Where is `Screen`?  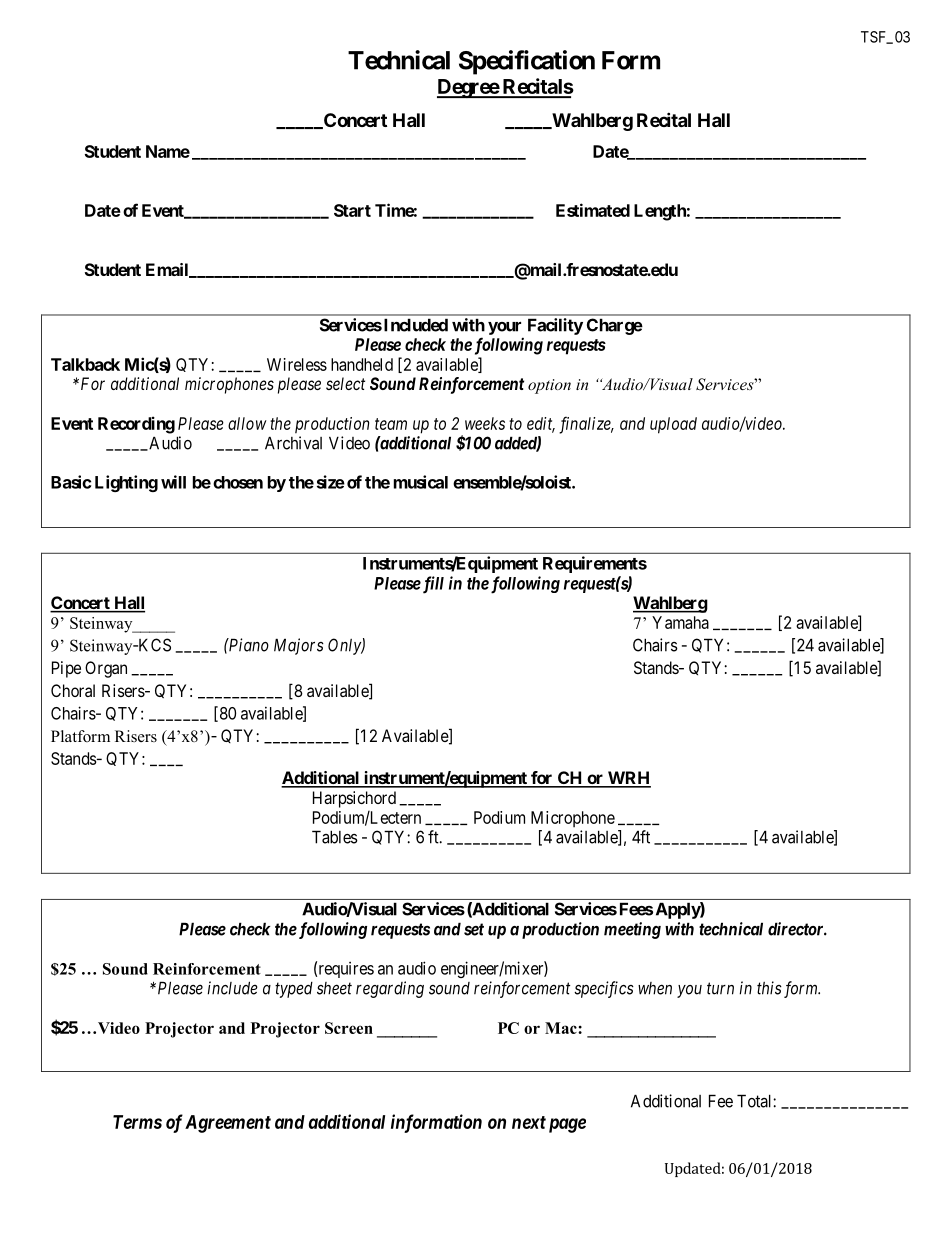
Screen is located at coordinates (349, 1028).
